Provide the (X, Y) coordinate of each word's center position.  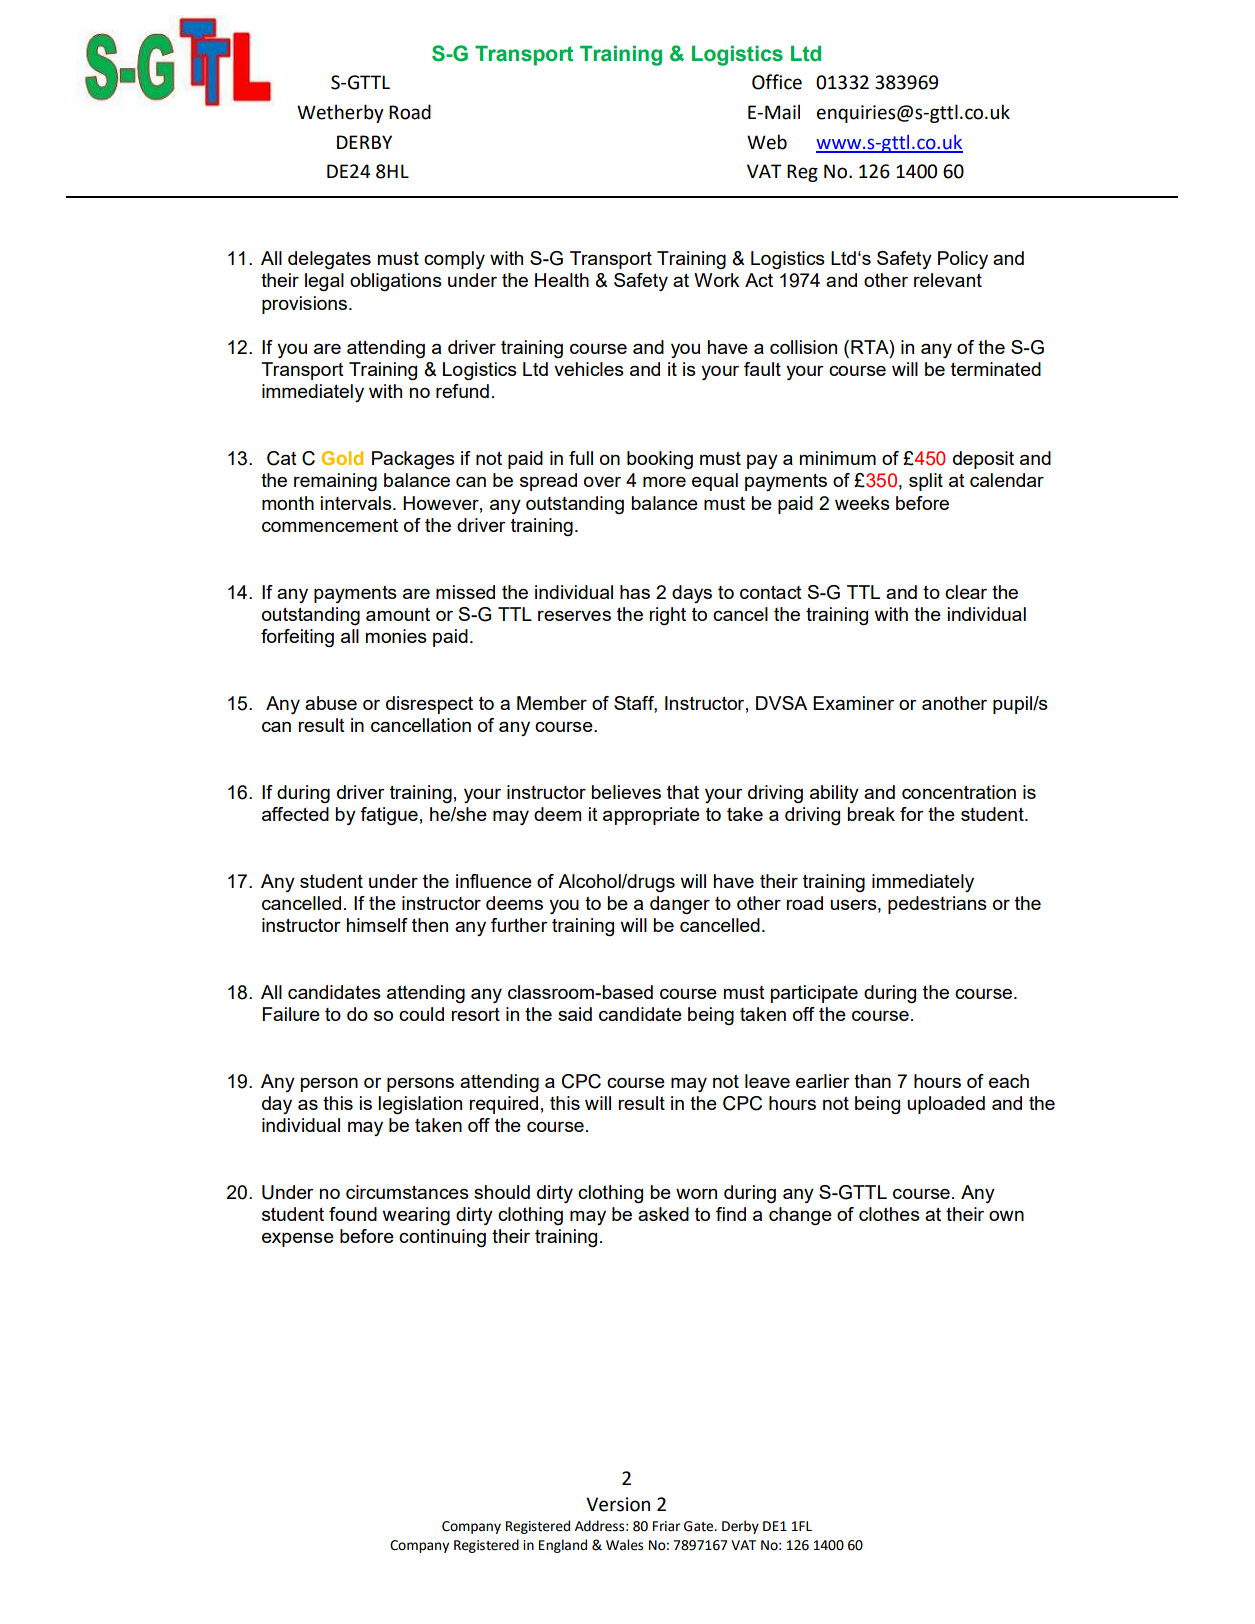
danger (680, 905)
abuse (331, 703)
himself (377, 925)
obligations (396, 282)
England (563, 1546)
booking (660, 460)
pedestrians (937, 905)
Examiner (853, 703)
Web (767, 142)
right (667, 616)
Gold (342, 458)
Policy (963, 260)
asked (663, 1214)
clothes (889, 1214)
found (353, 1214)
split (926, 482)
